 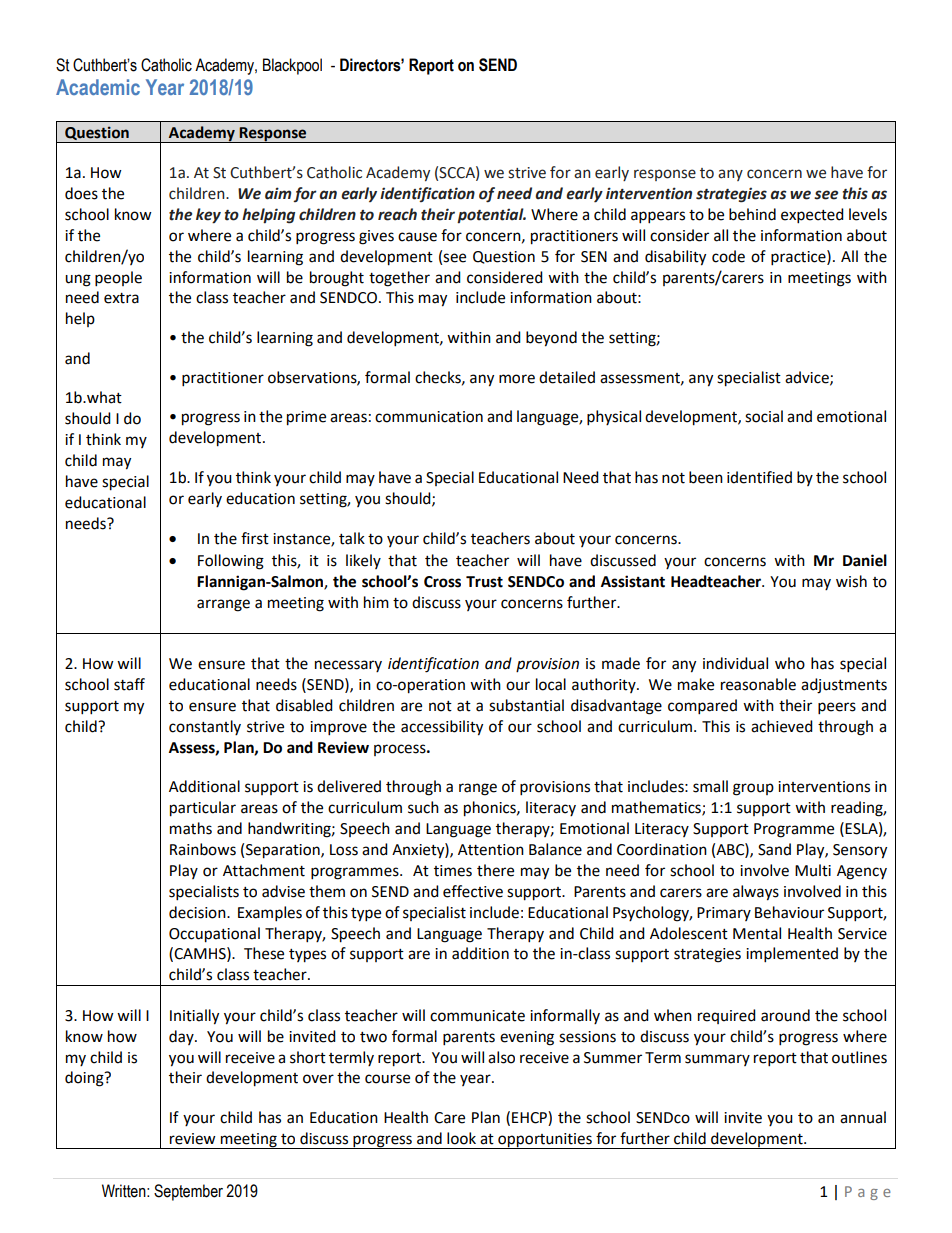 What do you see at coordinates (473, 891) in the screenshot?
I see `effective` at bounding box center [473, 891].
